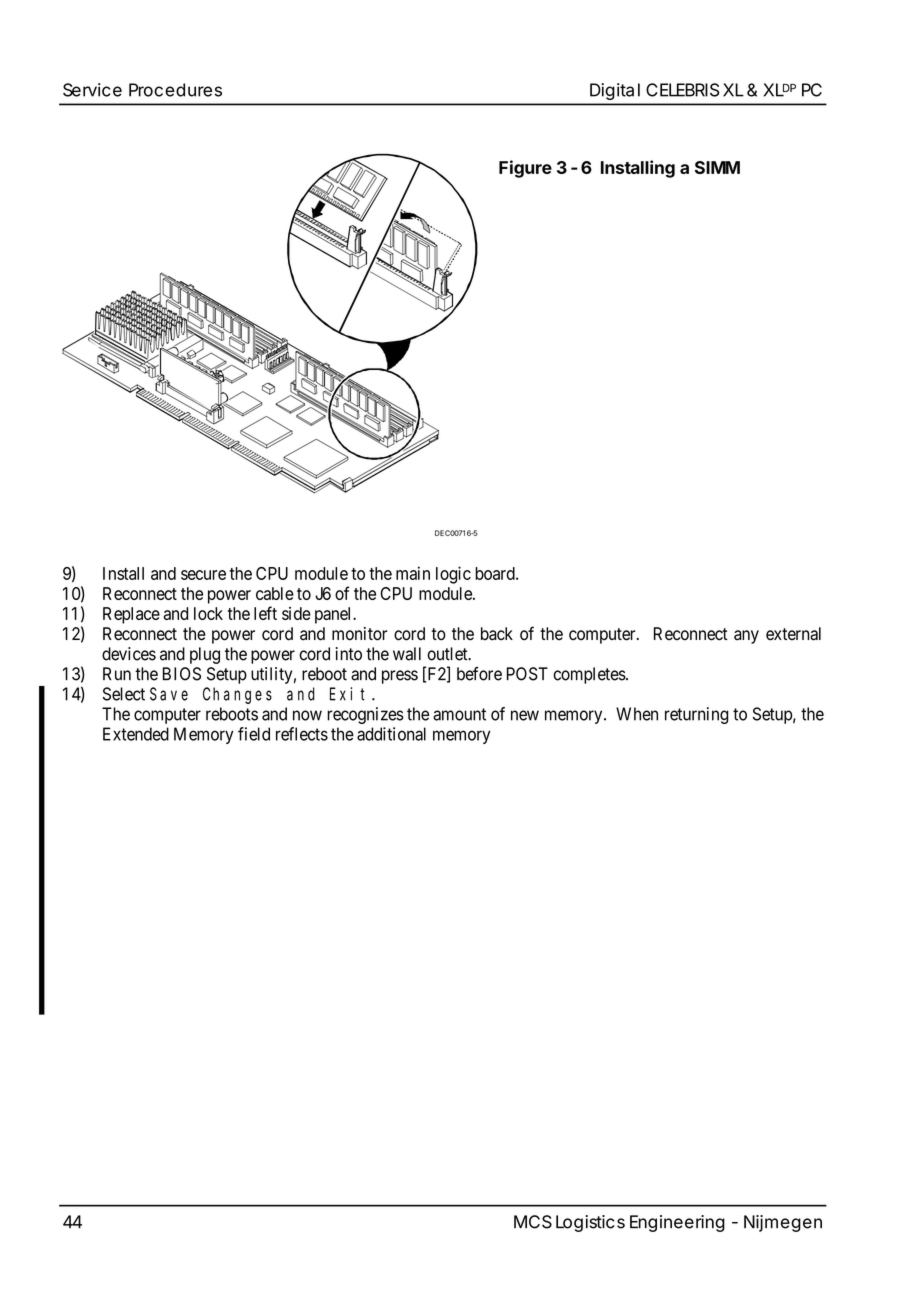 This screenshot has width=924, height=1310. What do you see at coordinates (391, 734) in the screenshot?
I see `additional` at bounding box center [391, 734].
